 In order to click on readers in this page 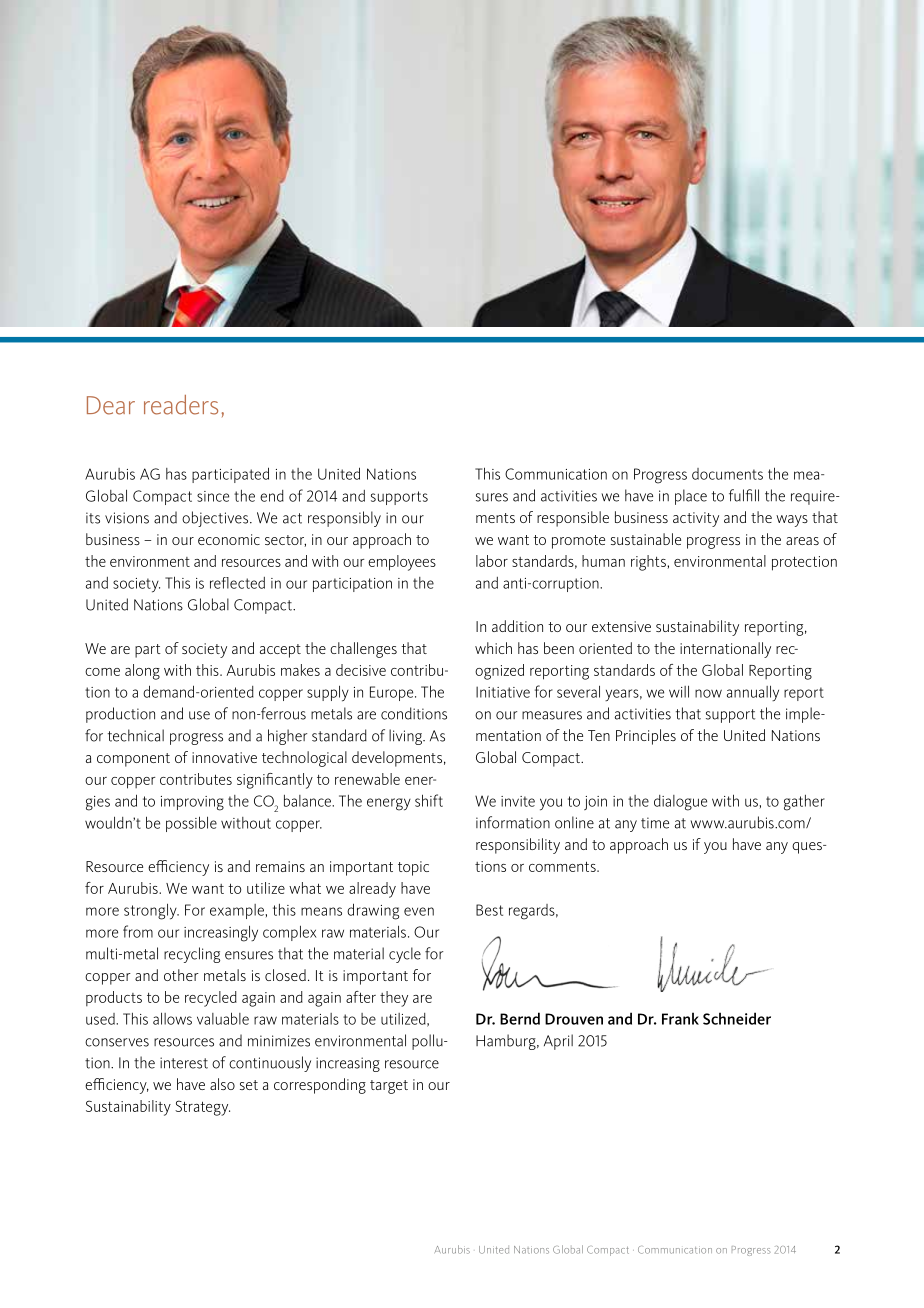, I will do `click(181, 405)`.
